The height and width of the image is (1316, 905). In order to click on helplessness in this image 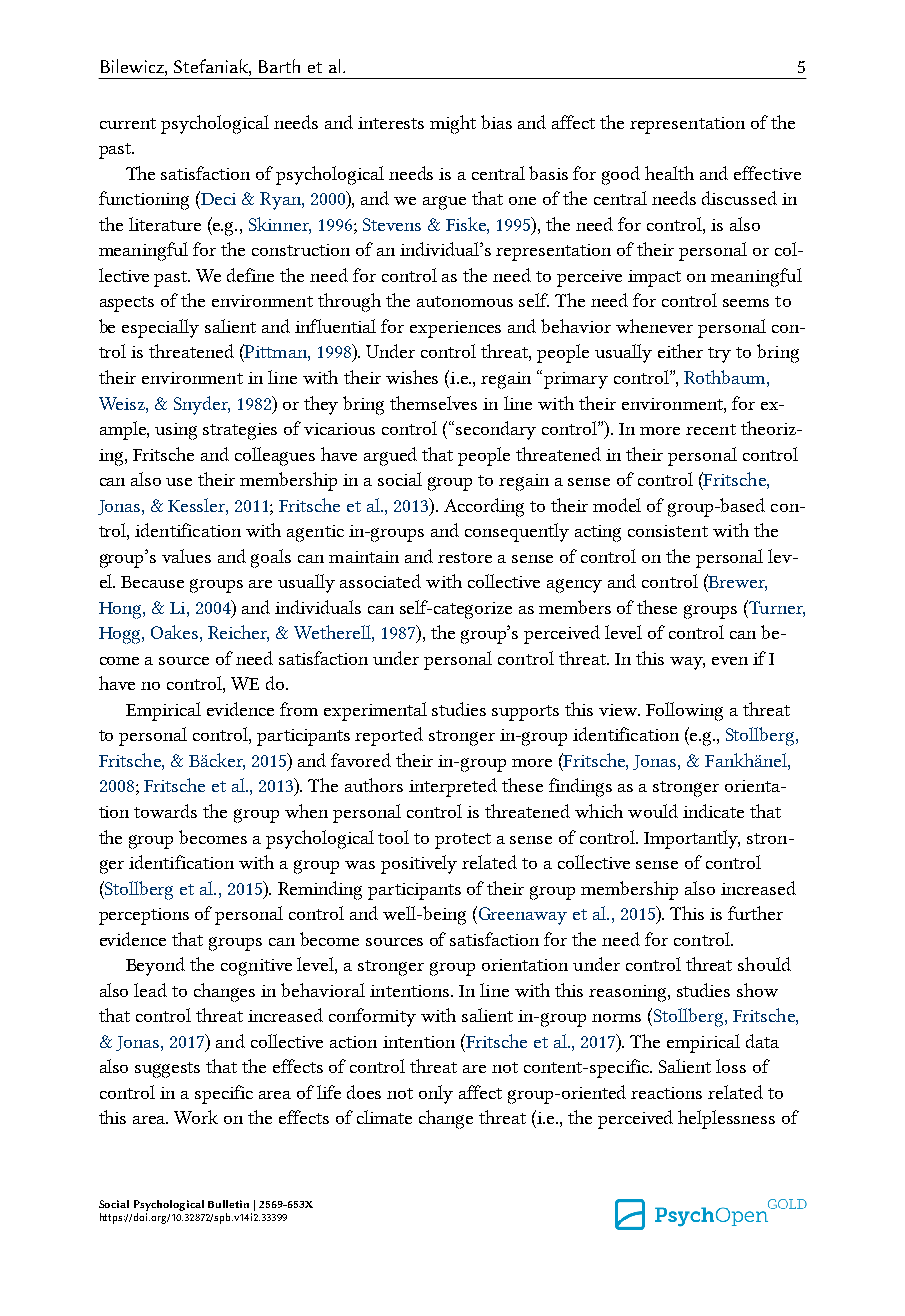, I will do `click(726, 1119)`.
